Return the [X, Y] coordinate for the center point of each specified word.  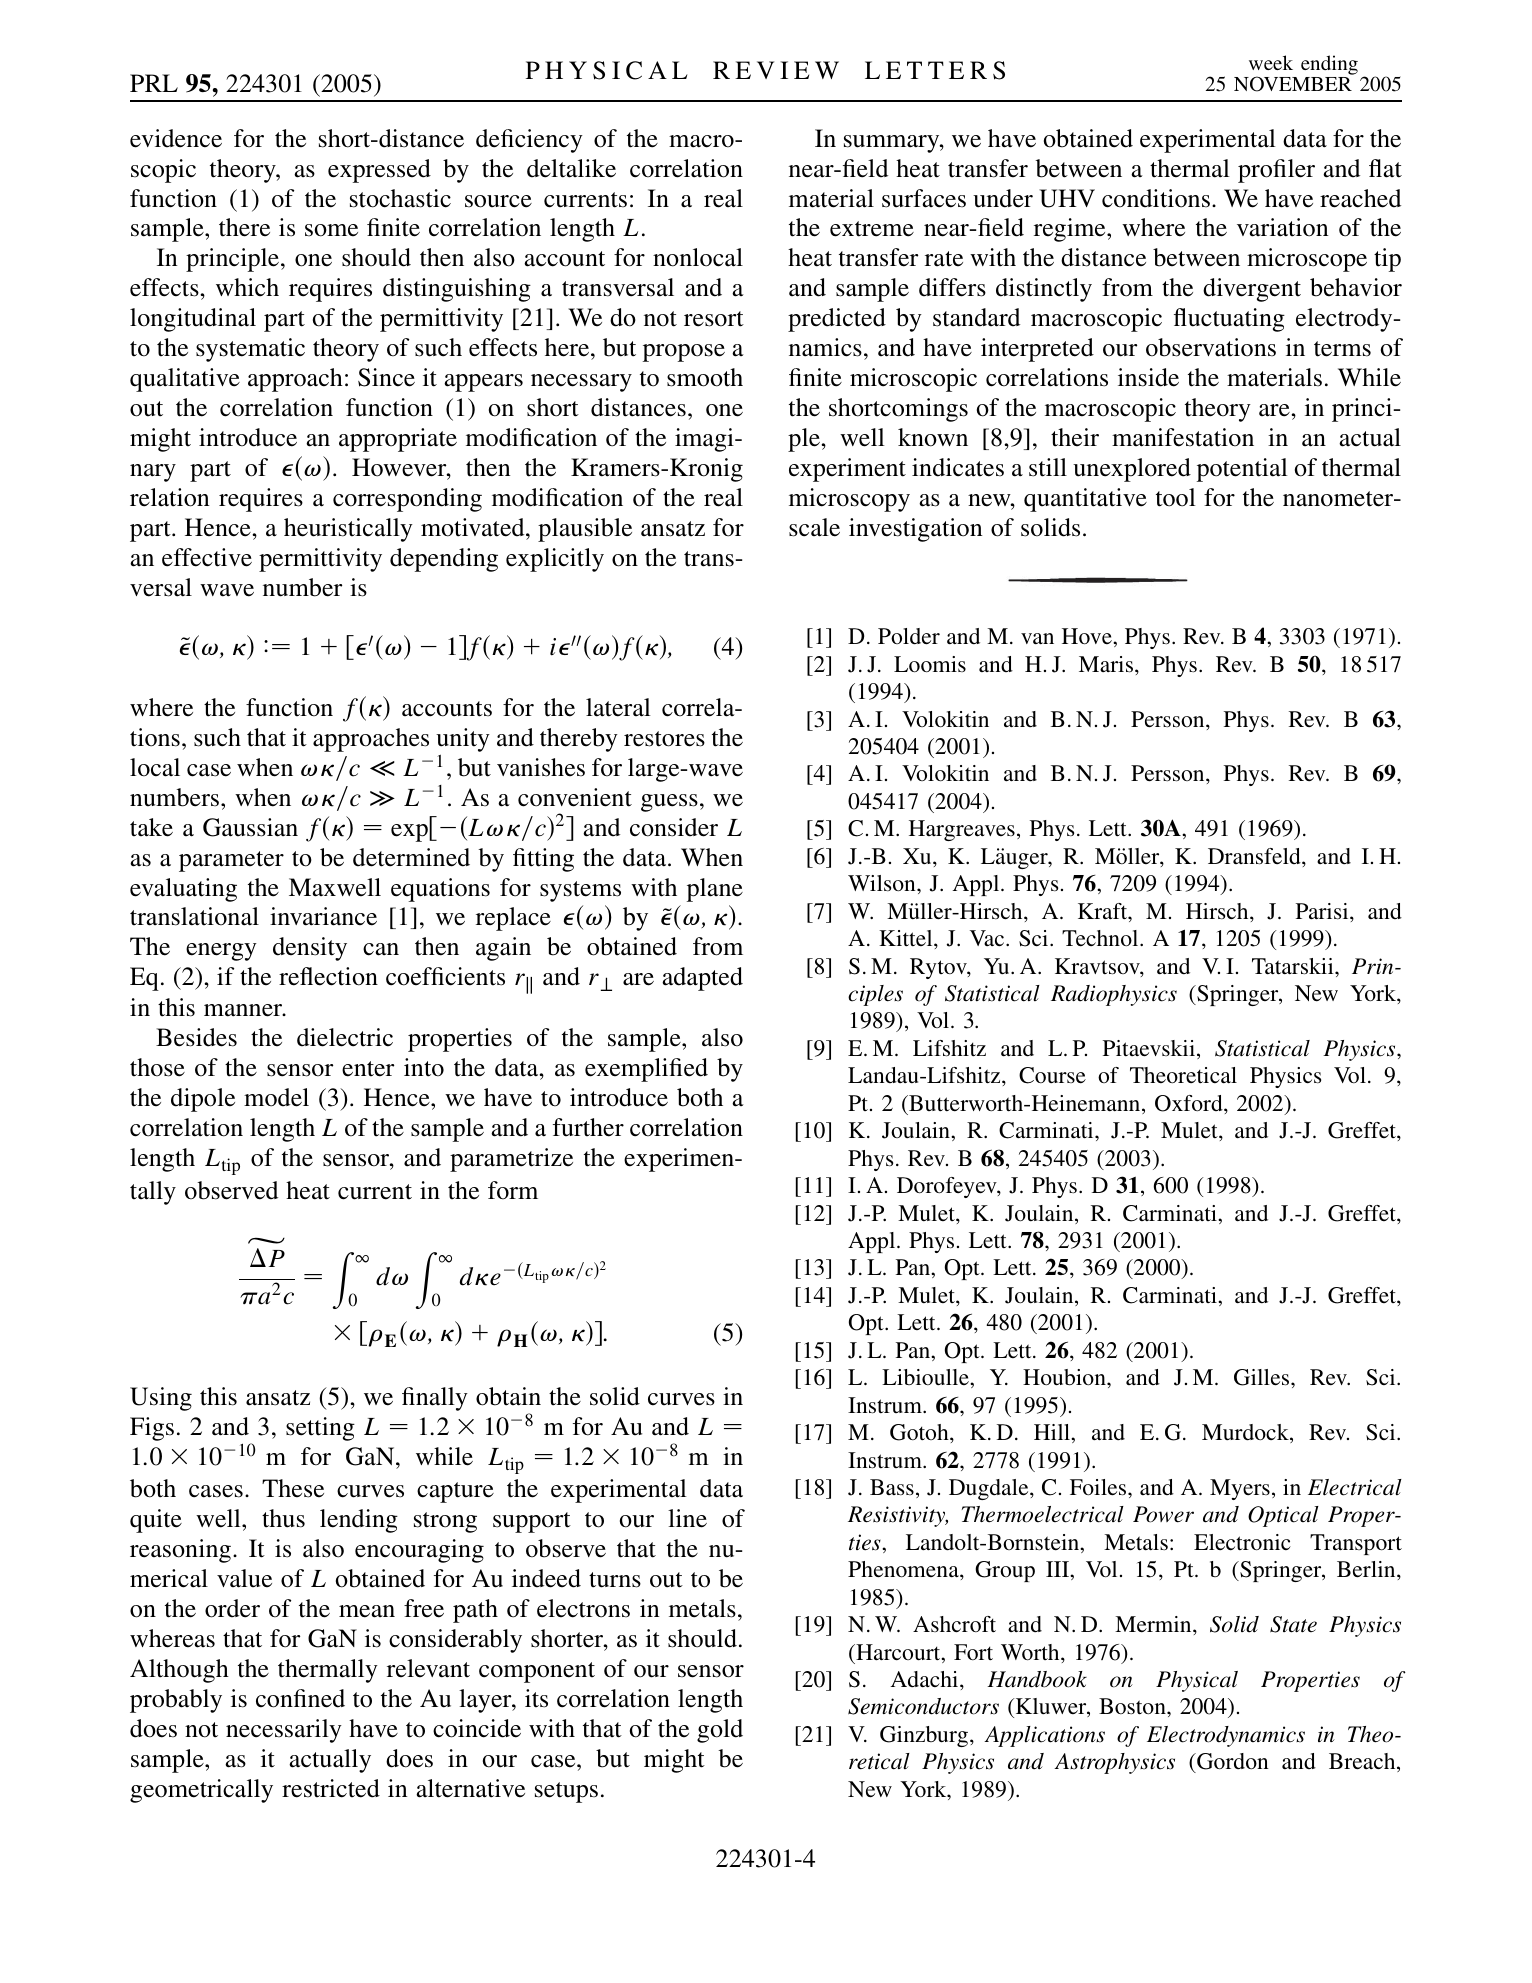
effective [207, 557]
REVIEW [776, 70]
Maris [1106, 664]
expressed [379, 171]
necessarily [284, 1731]
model [276, 1097]
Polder [909, 636]
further [588, 1127]
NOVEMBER [1293, 84]
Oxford [1190, 1103]
